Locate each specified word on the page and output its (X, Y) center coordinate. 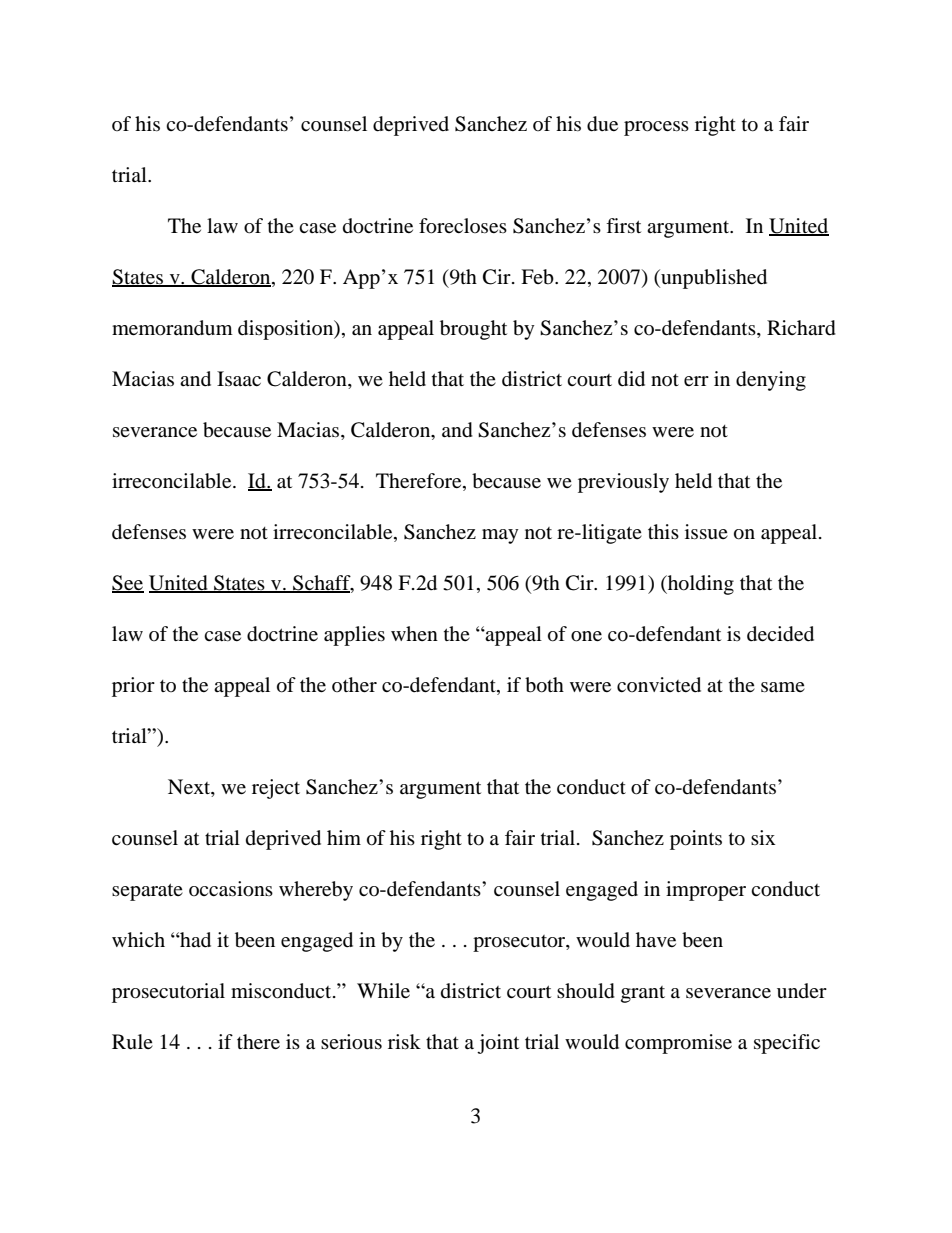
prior (133, 687)
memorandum (172, 328)
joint (498, 1044)
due (602, 124)
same (783, 687)
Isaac (239, 378)
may (500, 536)
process (656, 128)
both (544, 685)
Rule (132, 1042)
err (696, 381)
